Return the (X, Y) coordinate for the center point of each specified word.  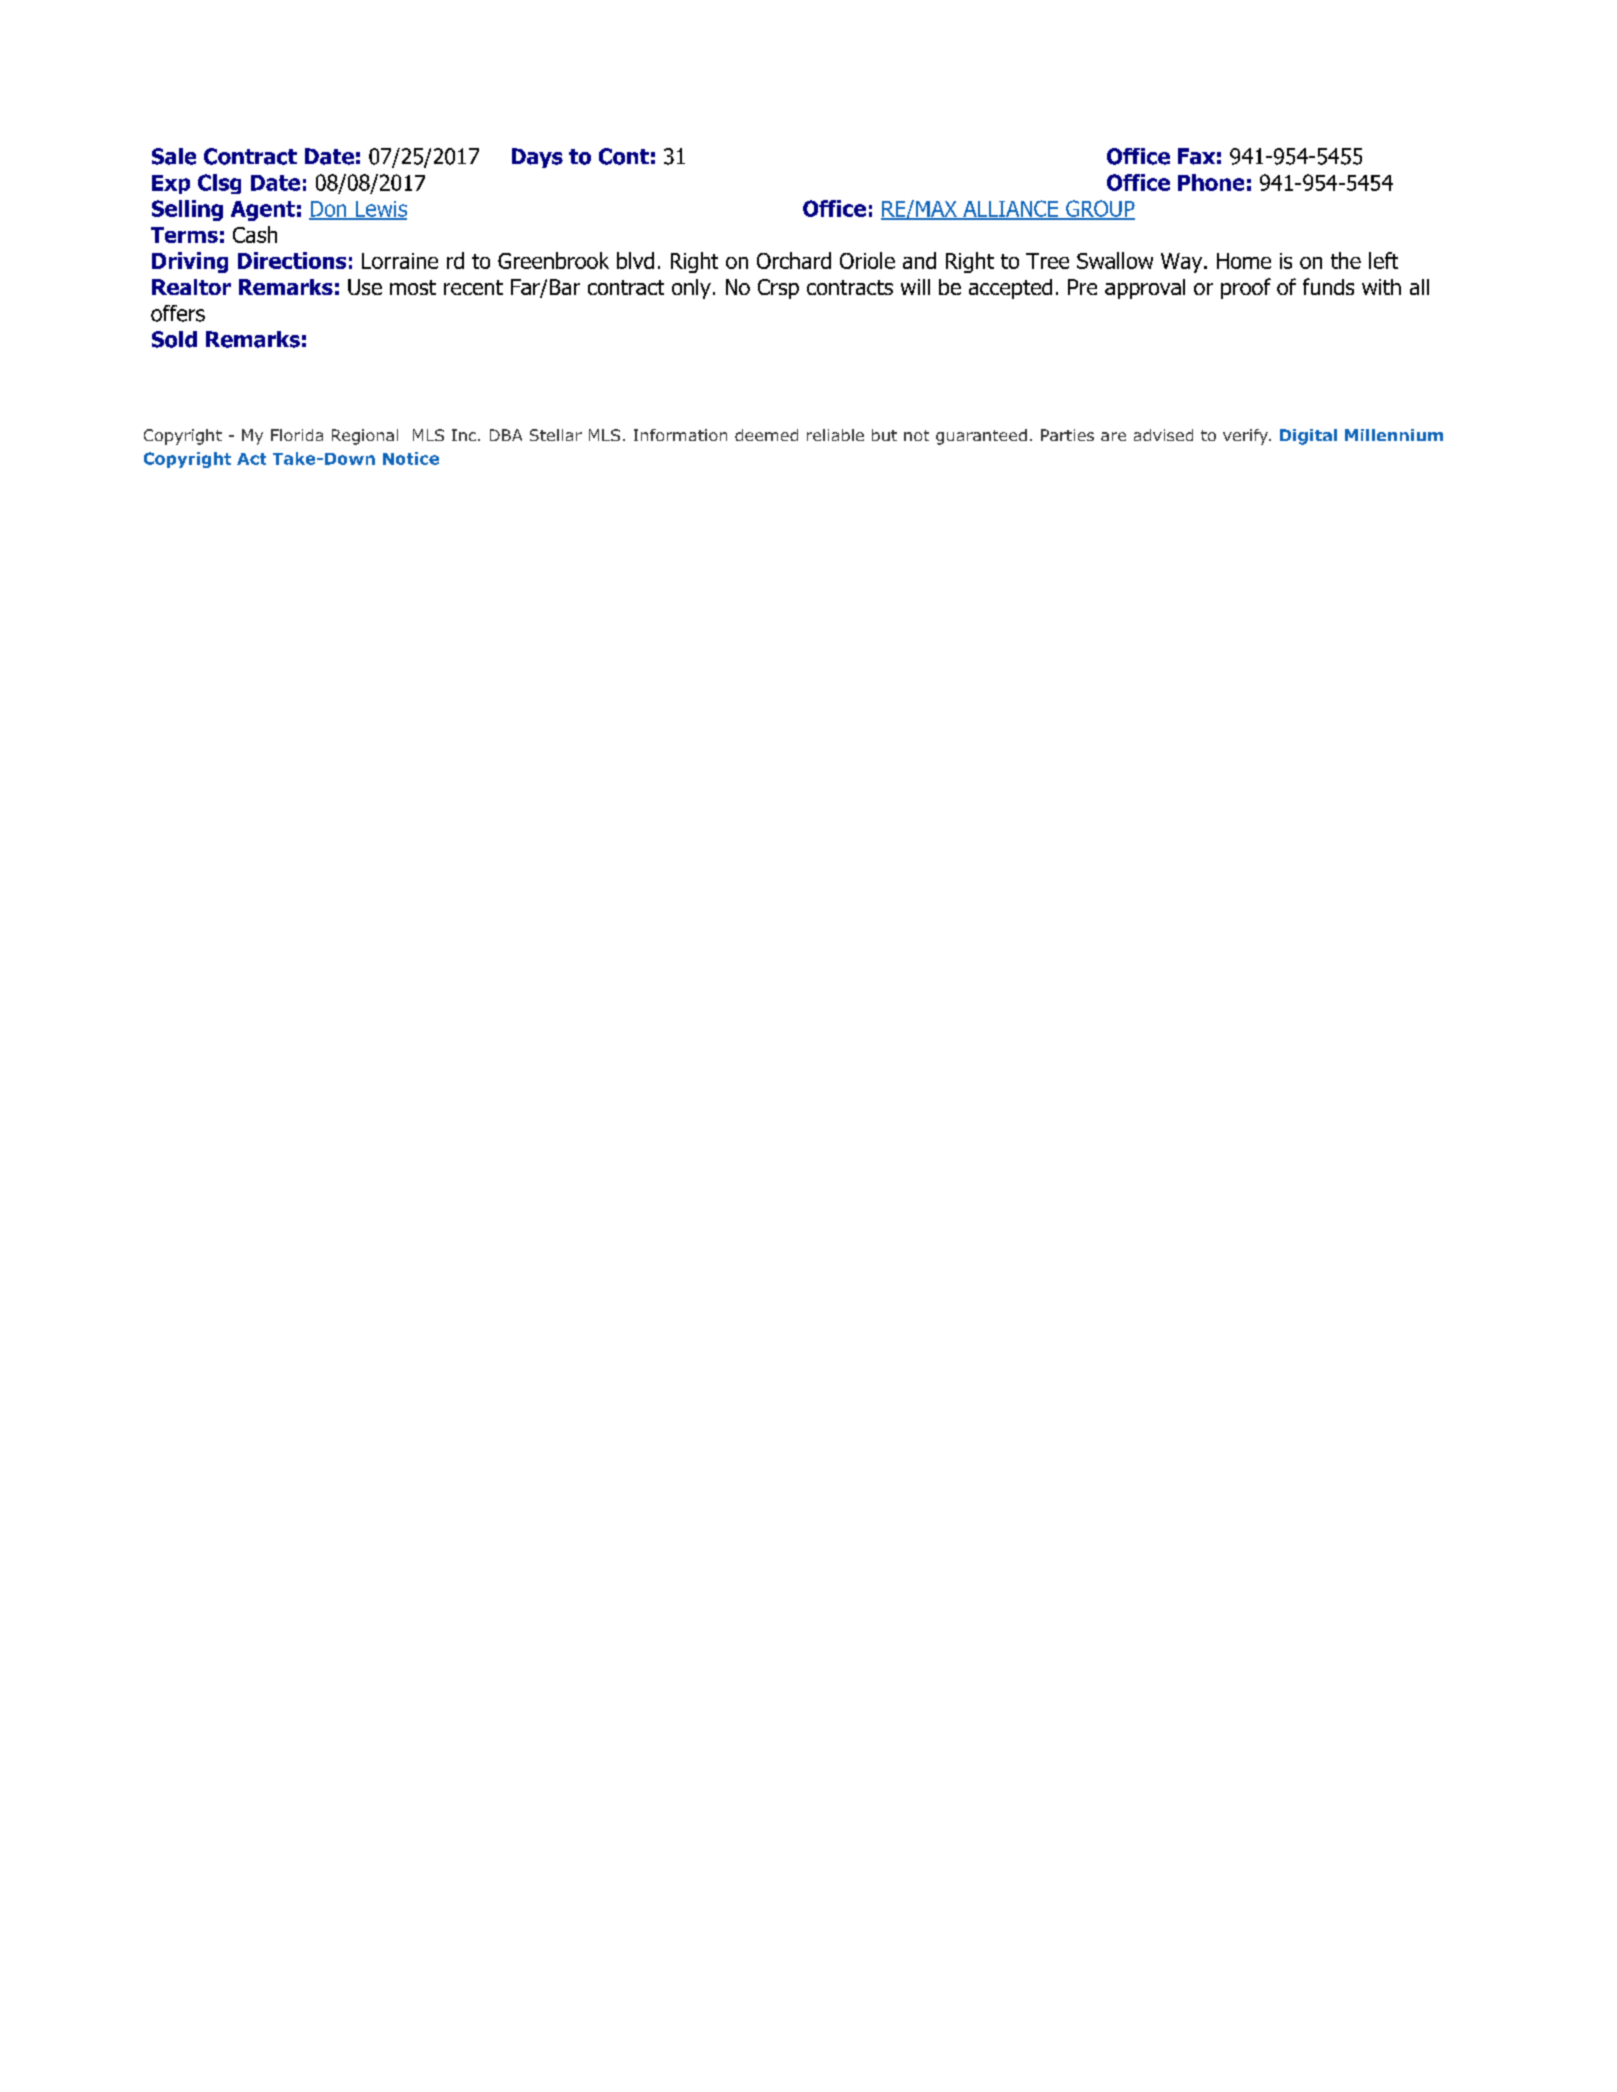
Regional (365, 437)
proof (1246, 288)
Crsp (778, 289)
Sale (174, 156)
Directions (292, 260)
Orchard (794, 260)
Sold (174, 339)
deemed (766, 435)
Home (1244, 261)
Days (537, 158)
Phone (1211, 182)
